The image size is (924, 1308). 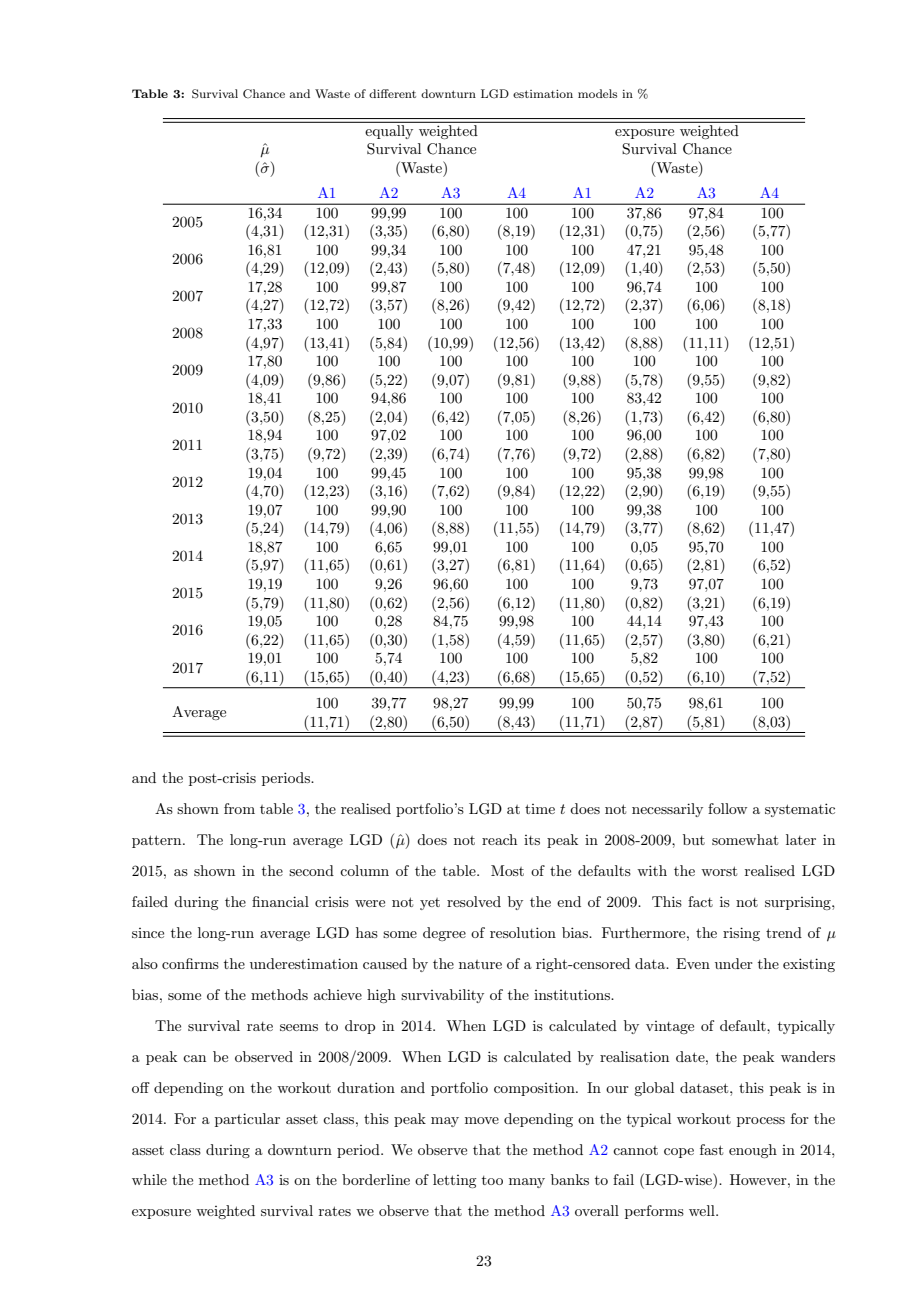 I want to click on models, so click(x=597, y=93).
